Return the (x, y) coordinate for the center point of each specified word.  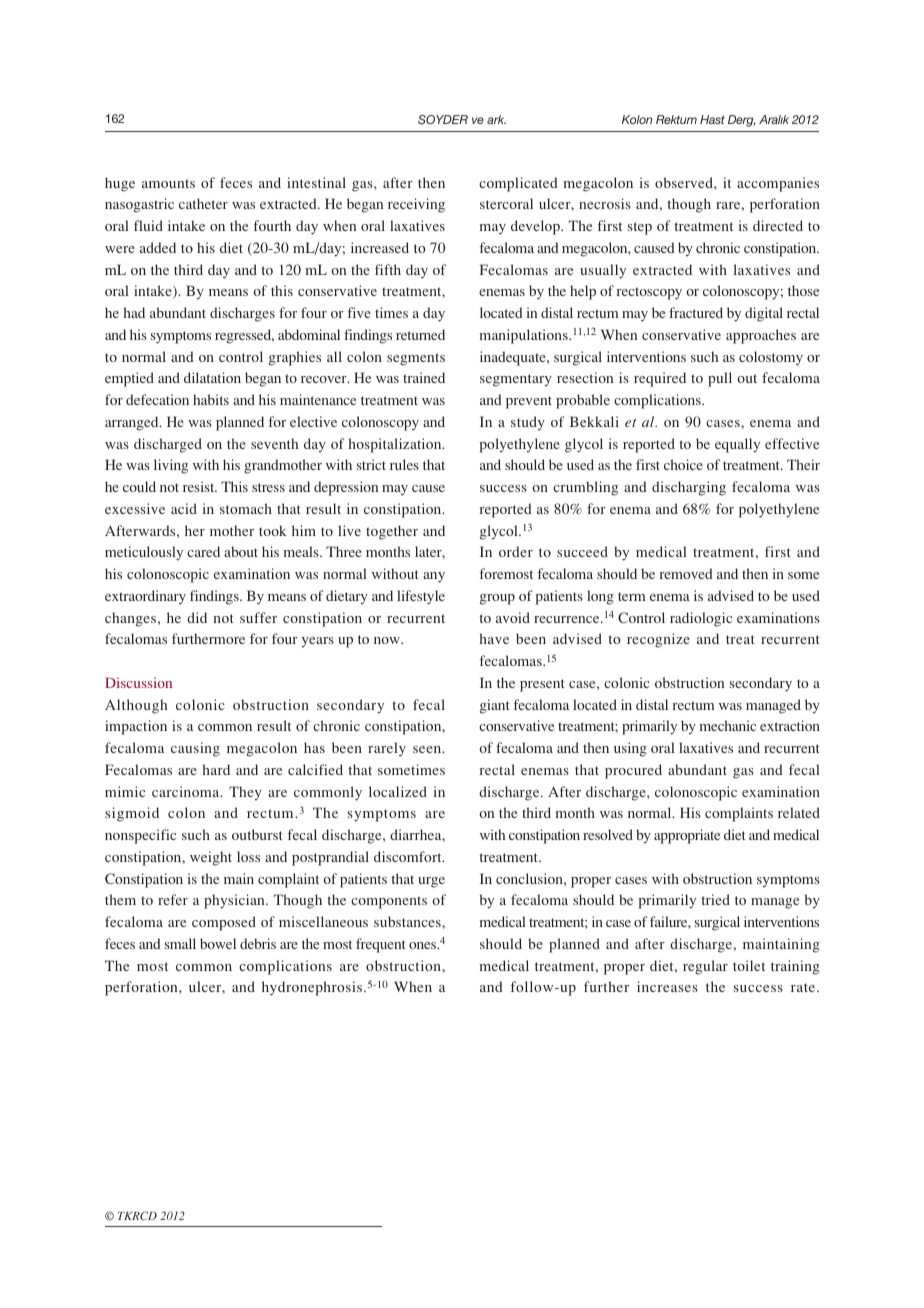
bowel (218, 943)
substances (408, 921)
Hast (712, 119)
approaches (761, 336)
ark (496, 119)
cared (203, 551)
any (434, 577)
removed (686, 573)
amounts (168, 183)
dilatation (212, 377)
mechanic (727, 725)
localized (398, 791)
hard (216, 769)
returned (420, 334)
